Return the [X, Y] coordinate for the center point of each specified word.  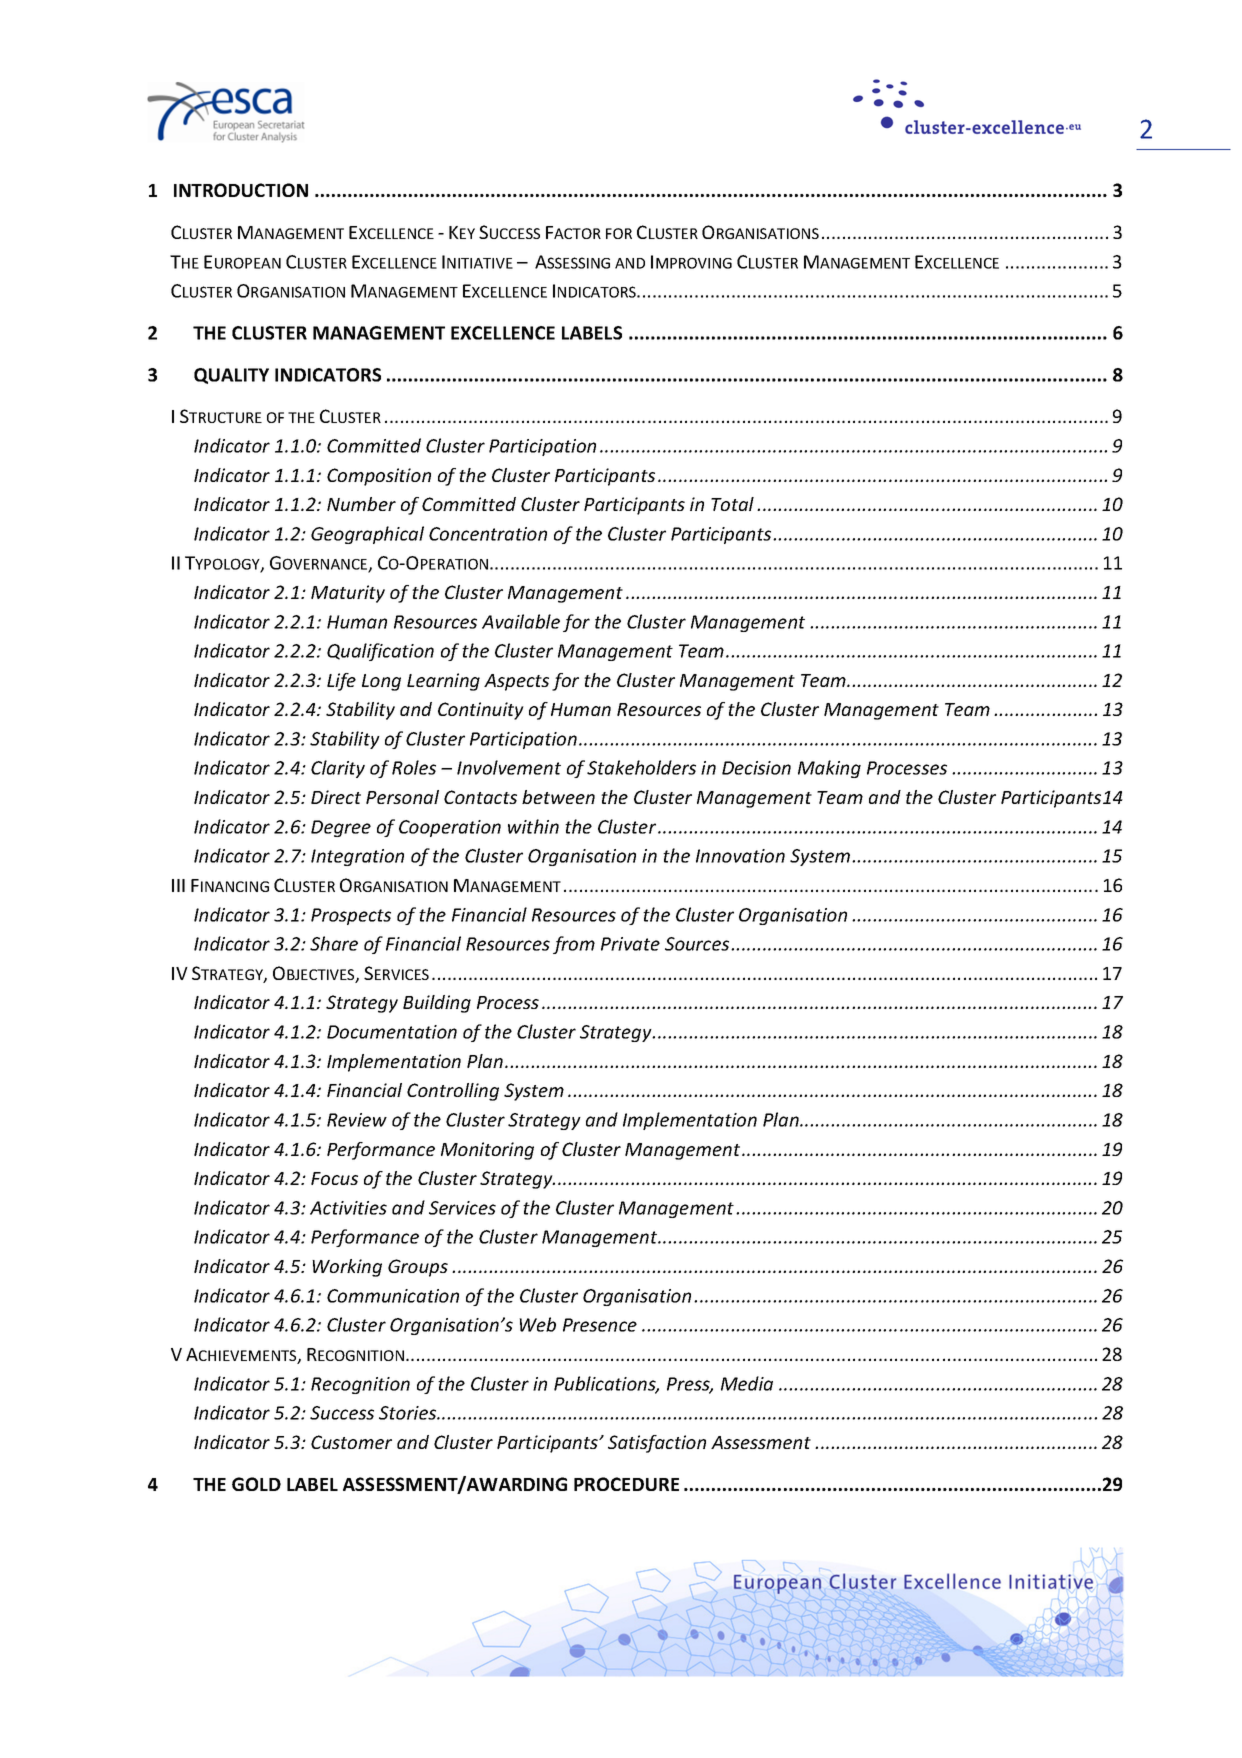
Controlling [453, 1092]
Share [334, 943]
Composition [379, 477]
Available [521, 621]
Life [341, 682]
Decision [756, 768]
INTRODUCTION [241, 190]
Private [630, 944]
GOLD [256, 1484]
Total [732, 504]
